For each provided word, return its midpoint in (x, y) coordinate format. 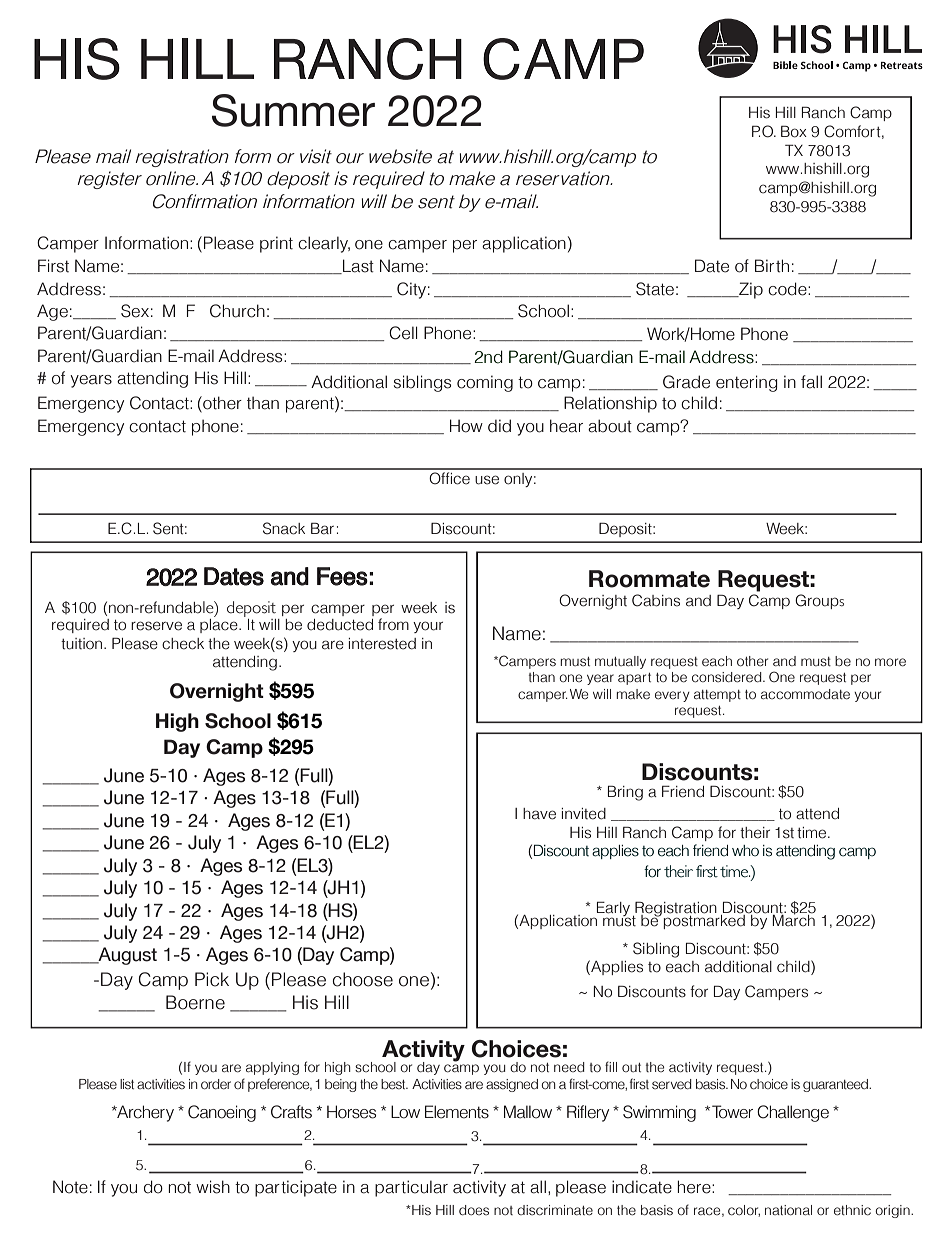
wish (213, 1187)
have (539, 814)
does (474, 1210)
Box (794, 131)
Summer (293, 110)
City (411, 290)
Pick (212, 979)
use (487, 480)
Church (237, 311)
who (745, 851)
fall (811, 382)
